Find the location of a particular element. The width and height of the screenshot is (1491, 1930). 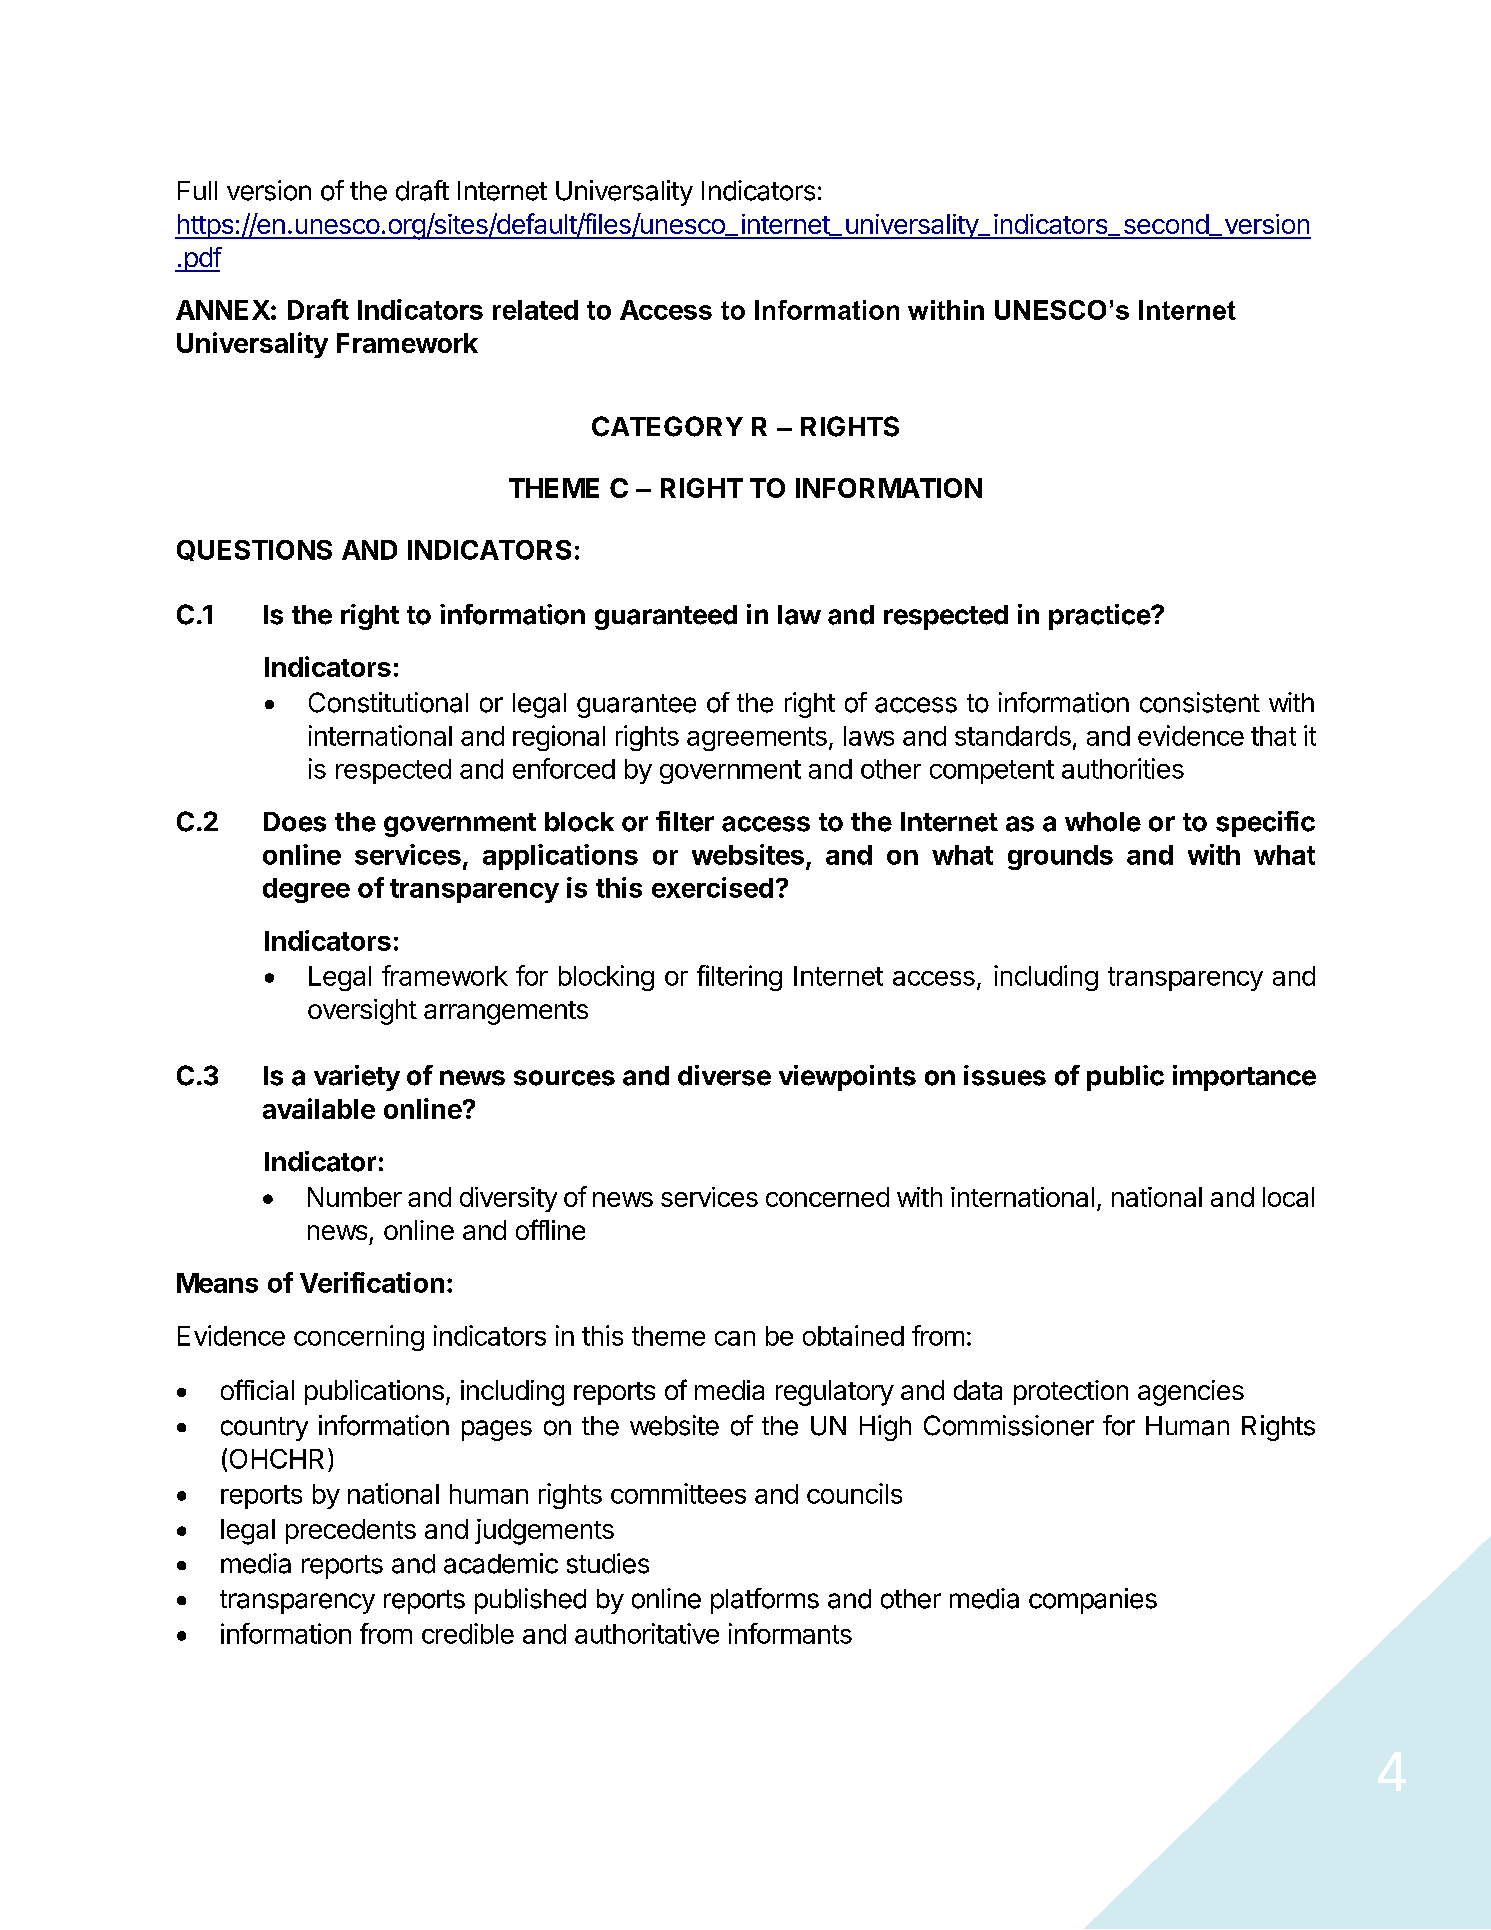

pdf is located at coordinates (202, 259).
